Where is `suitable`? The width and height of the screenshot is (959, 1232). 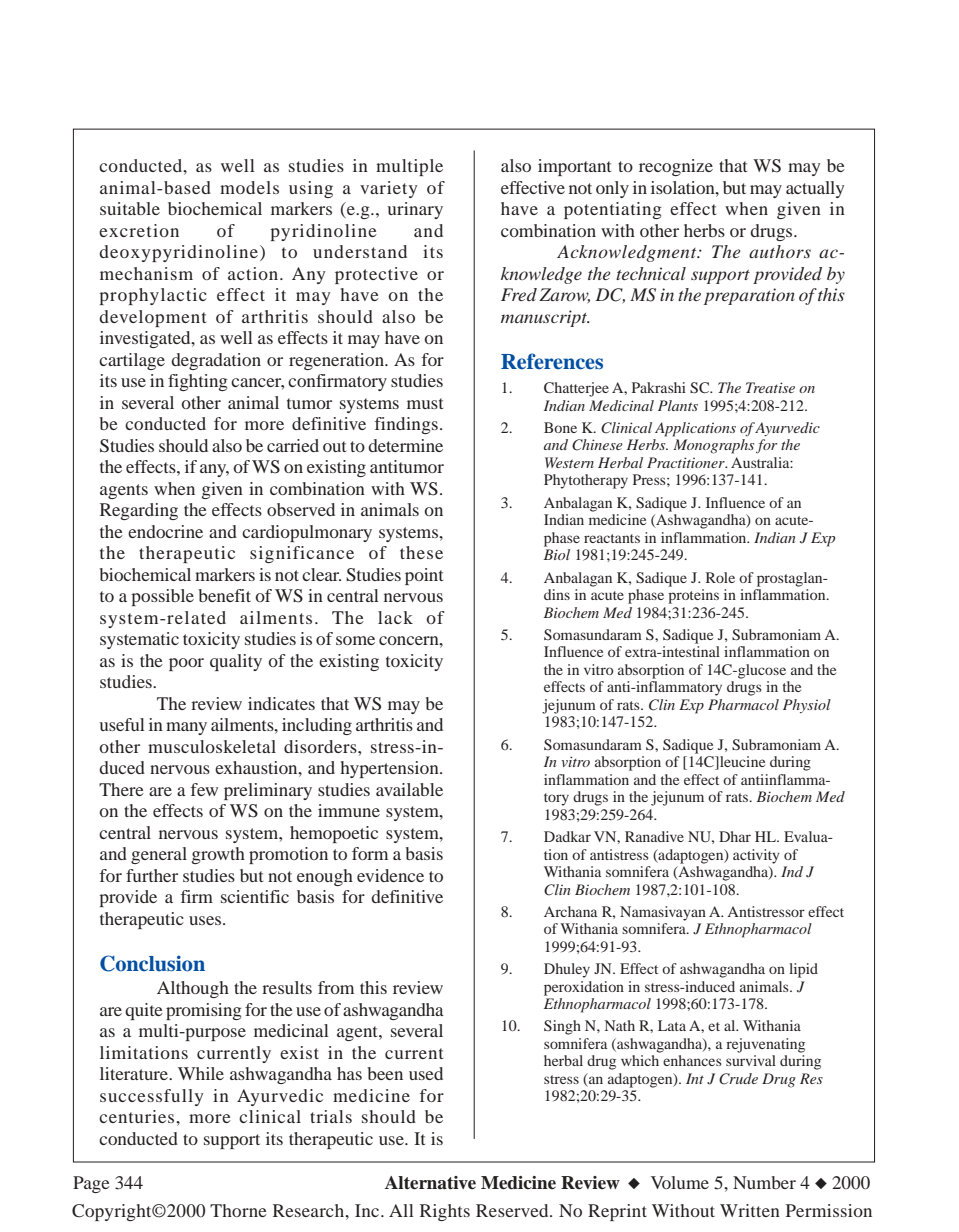 suitable is located at coordinates (130, 208).
